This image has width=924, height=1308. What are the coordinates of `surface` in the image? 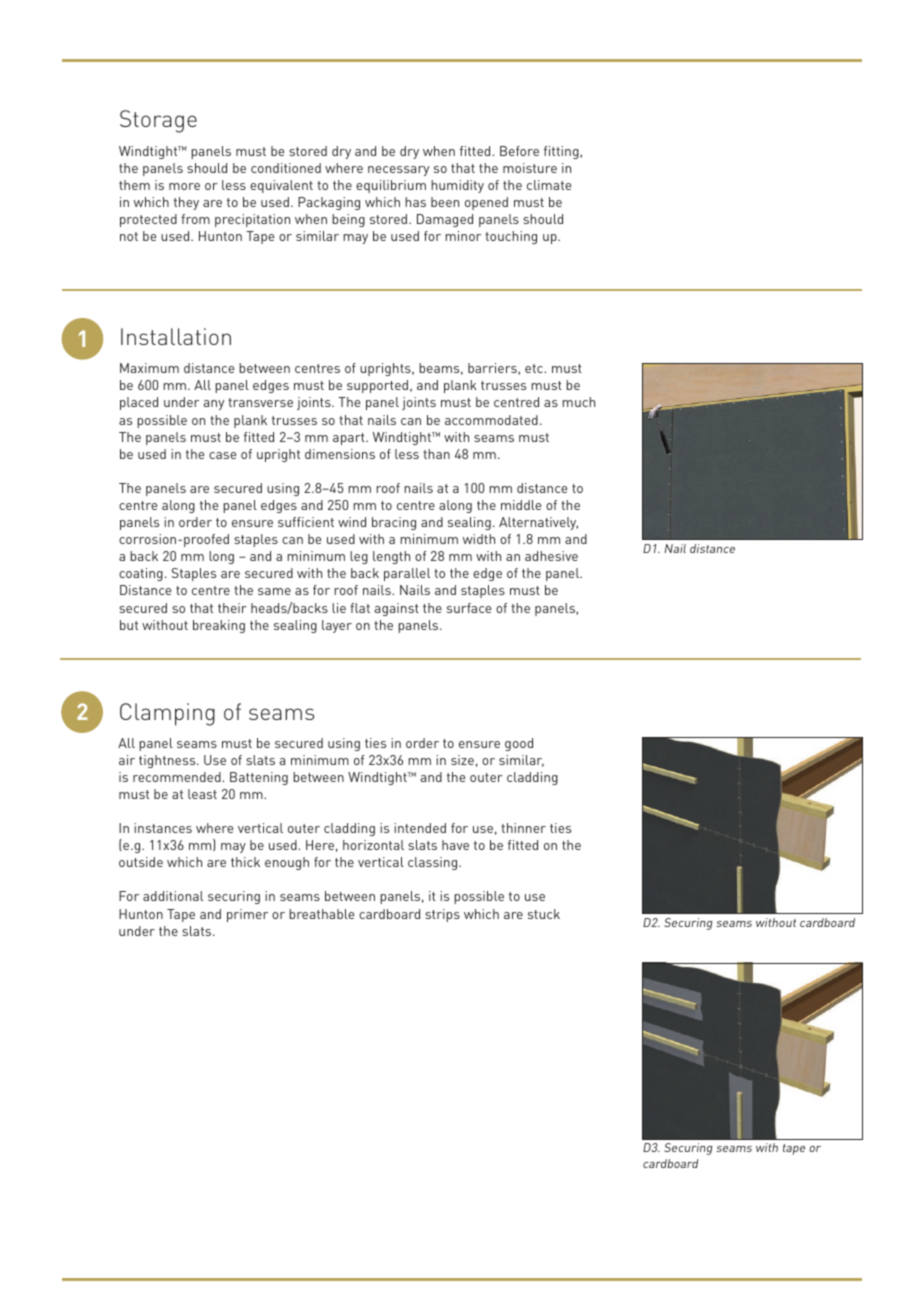 It's located at (469, 608).
